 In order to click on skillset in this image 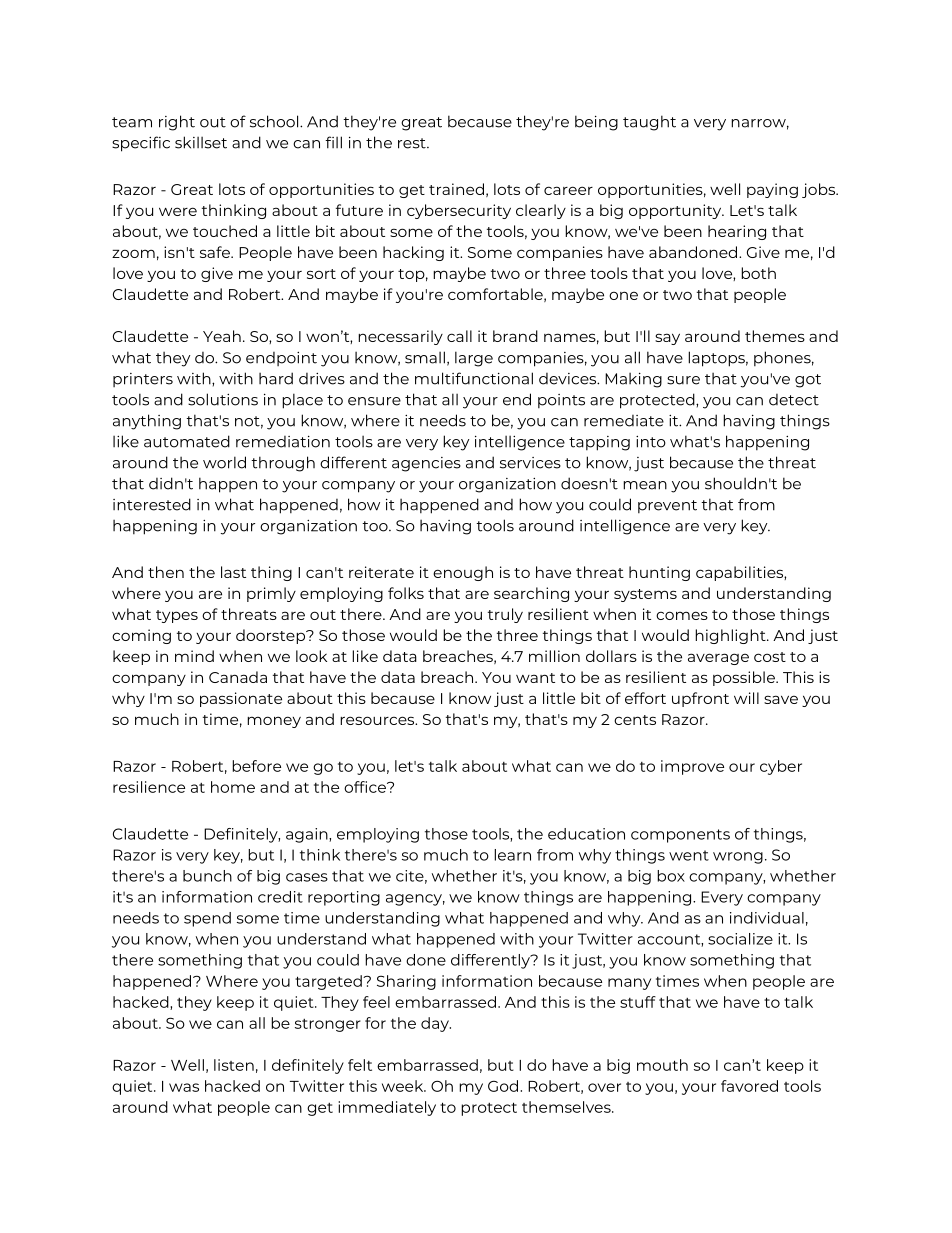, I will do `click(201, 142)`.
